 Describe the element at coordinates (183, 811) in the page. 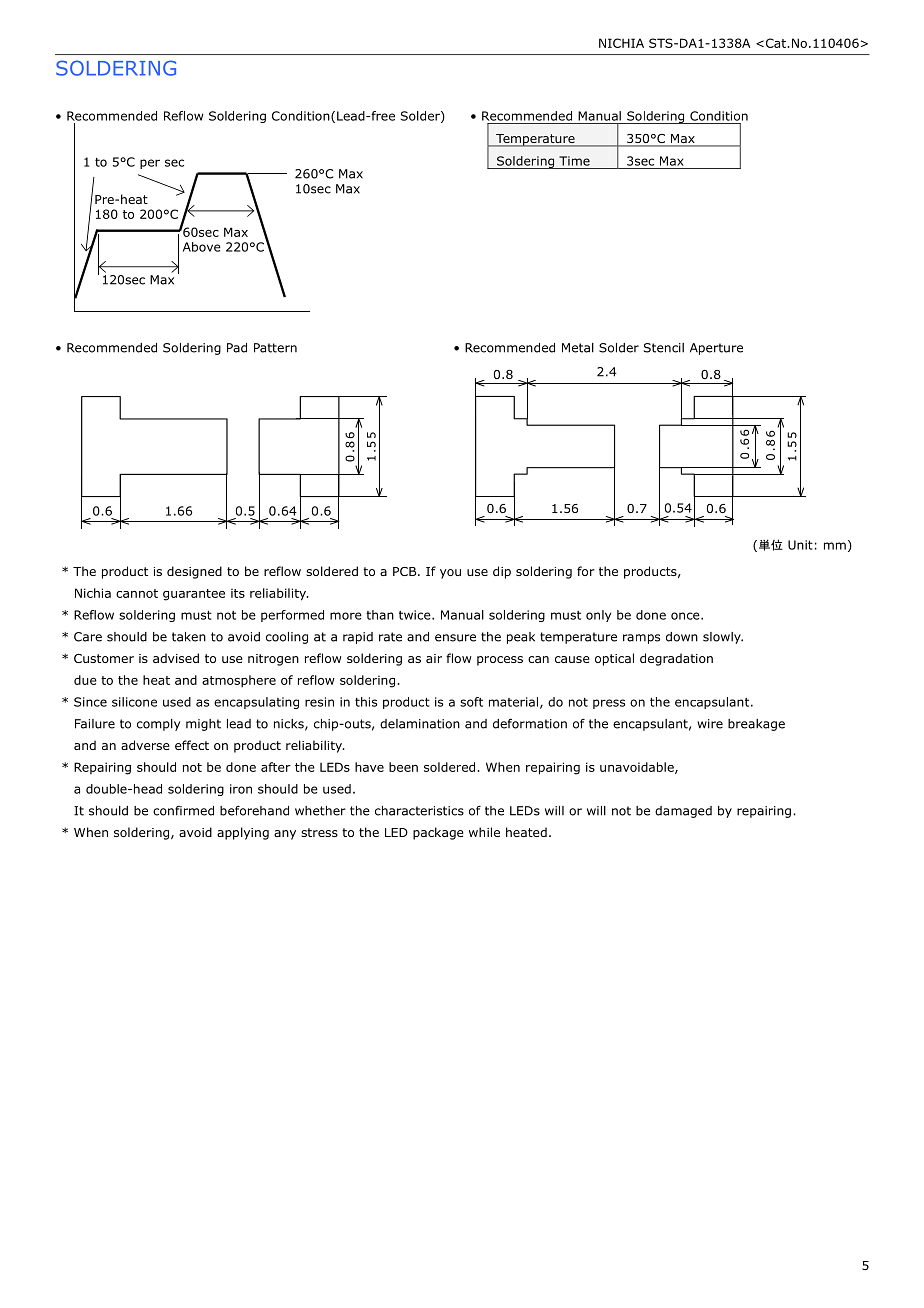

I see `confirmed` at that location.
